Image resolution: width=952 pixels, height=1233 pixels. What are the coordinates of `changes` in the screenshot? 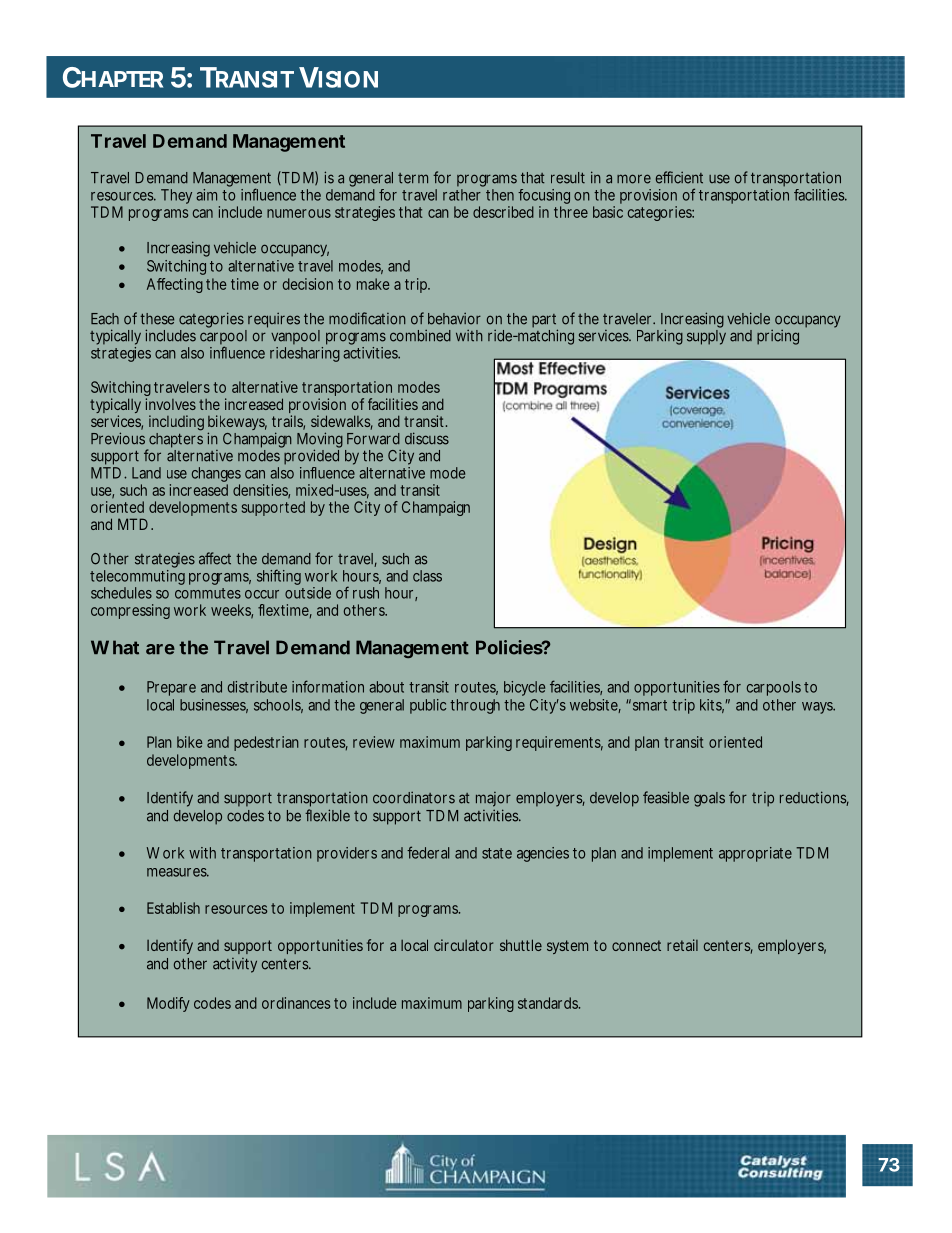 It's located at (216, 476).
